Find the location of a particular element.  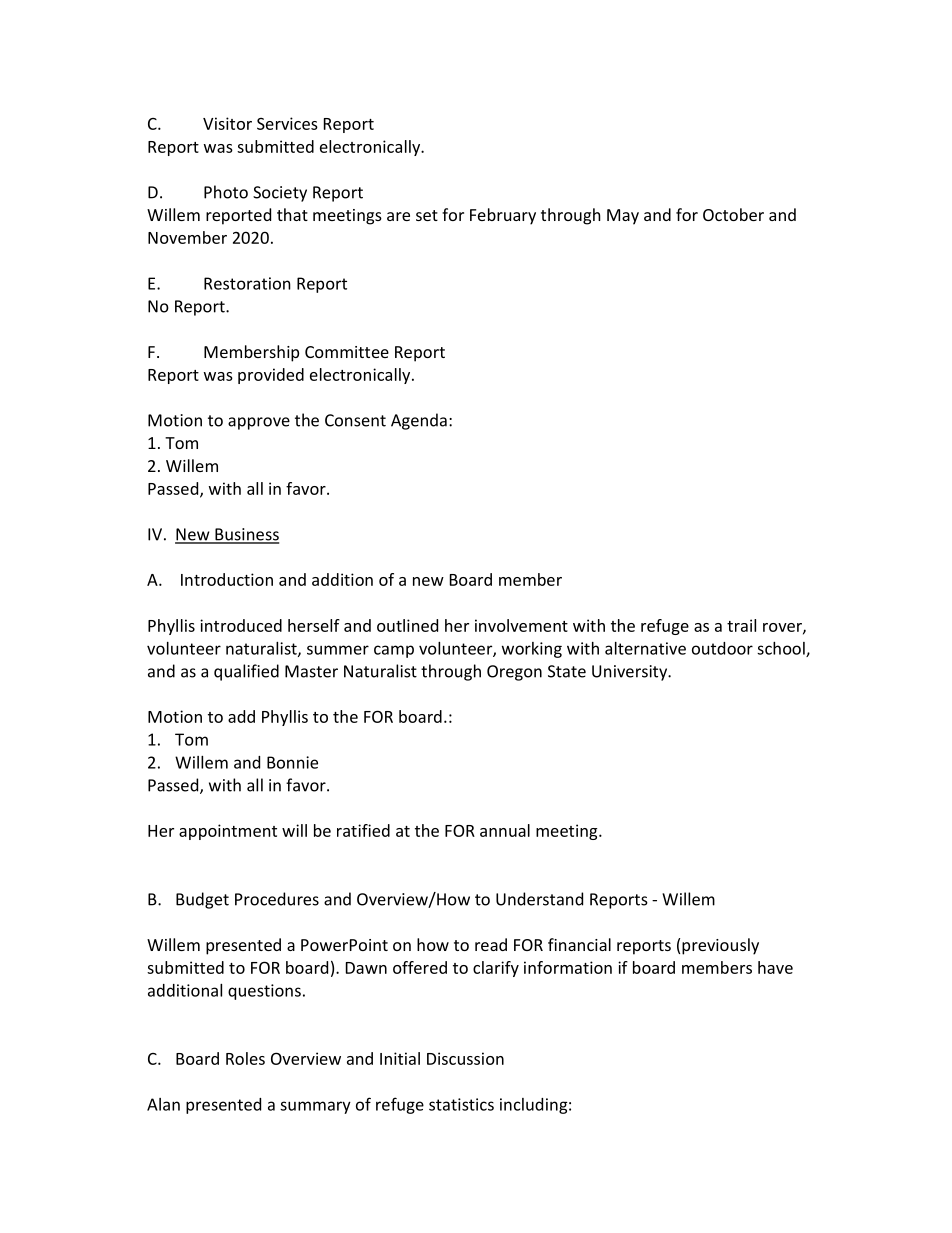

annual is located at coordinates (505, 830).
